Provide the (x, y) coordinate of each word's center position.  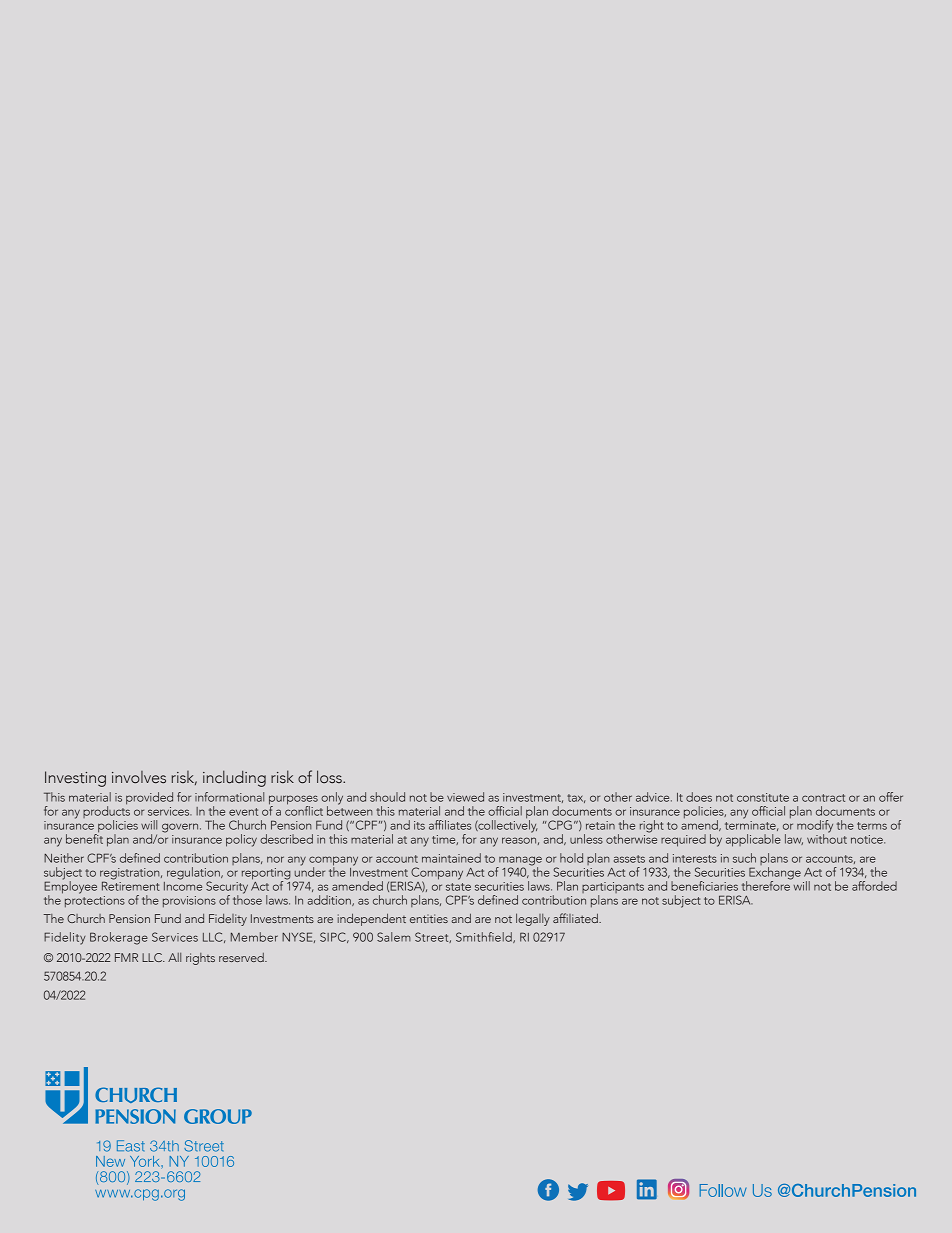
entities (429, 918)
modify (815, 827)
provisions (189, 902)
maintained (451, 858)
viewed (465, 797)
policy (241, 840)
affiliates (450, 825)
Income (183, 885)
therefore (767, 884)
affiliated (576, 918)
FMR (126, 957)
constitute (763, 797)
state (458, 887)
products (106, 812)
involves (139, 777)
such (744, 858)
